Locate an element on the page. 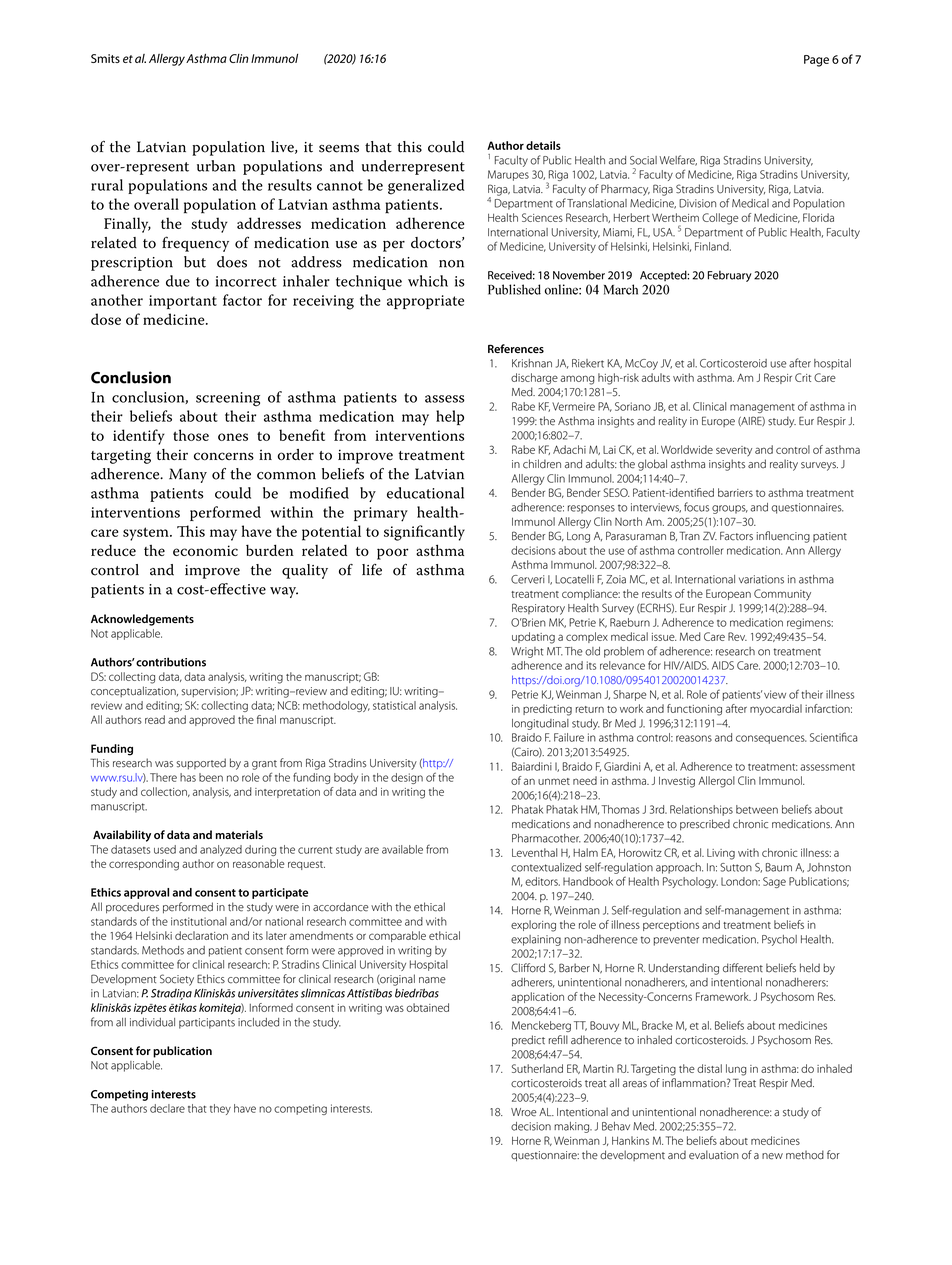  details is located at coordinates (543, 145).
